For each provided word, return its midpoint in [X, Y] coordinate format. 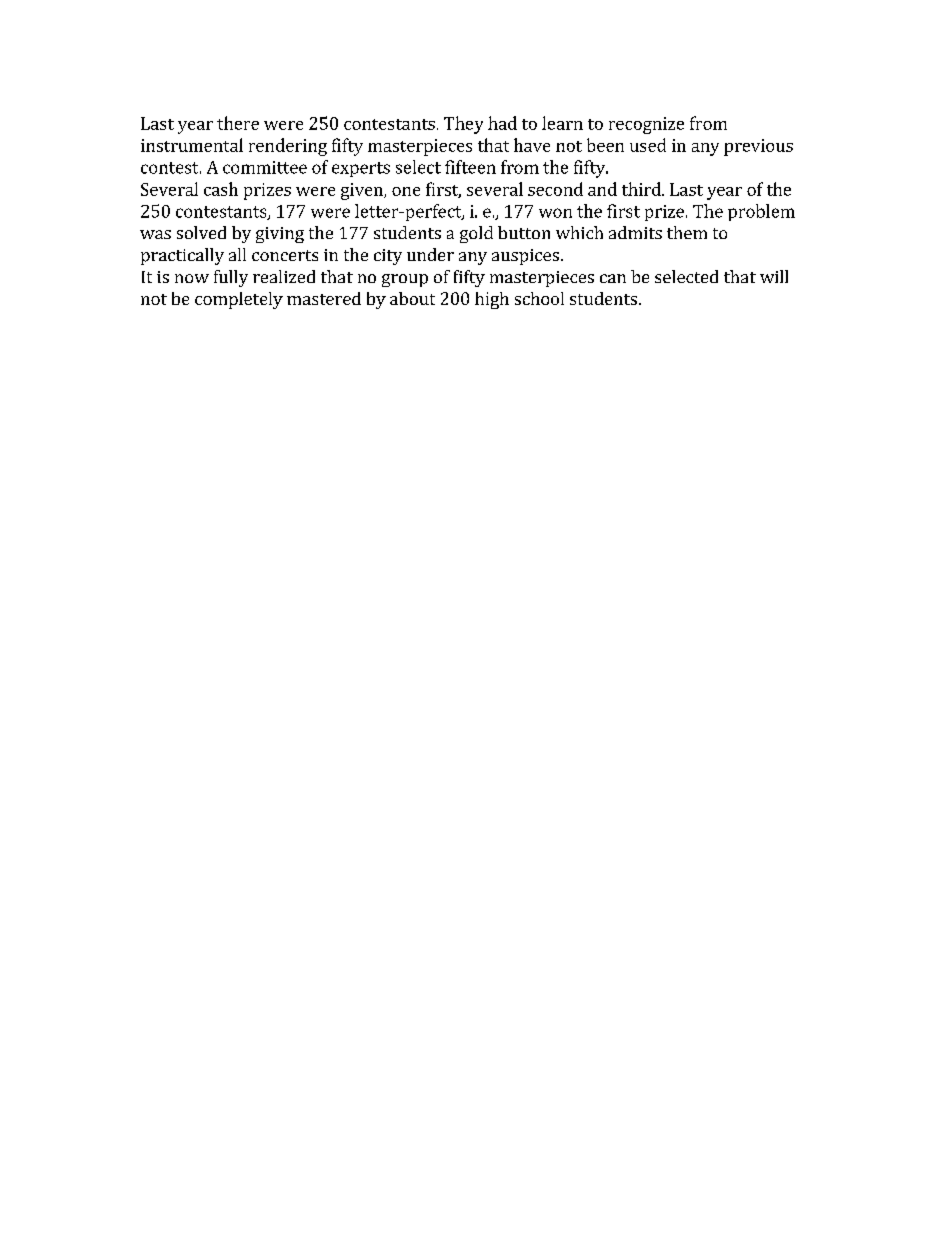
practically [182, 256]
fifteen [470, 167]
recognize [646, 125]
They [463, 125]
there [238, 123]
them [687, 232]
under [430, 254]
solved [201, 232]
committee [265, 167]
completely [239, 300]
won [555, 213]
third [642, 189]
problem [761, 212]
